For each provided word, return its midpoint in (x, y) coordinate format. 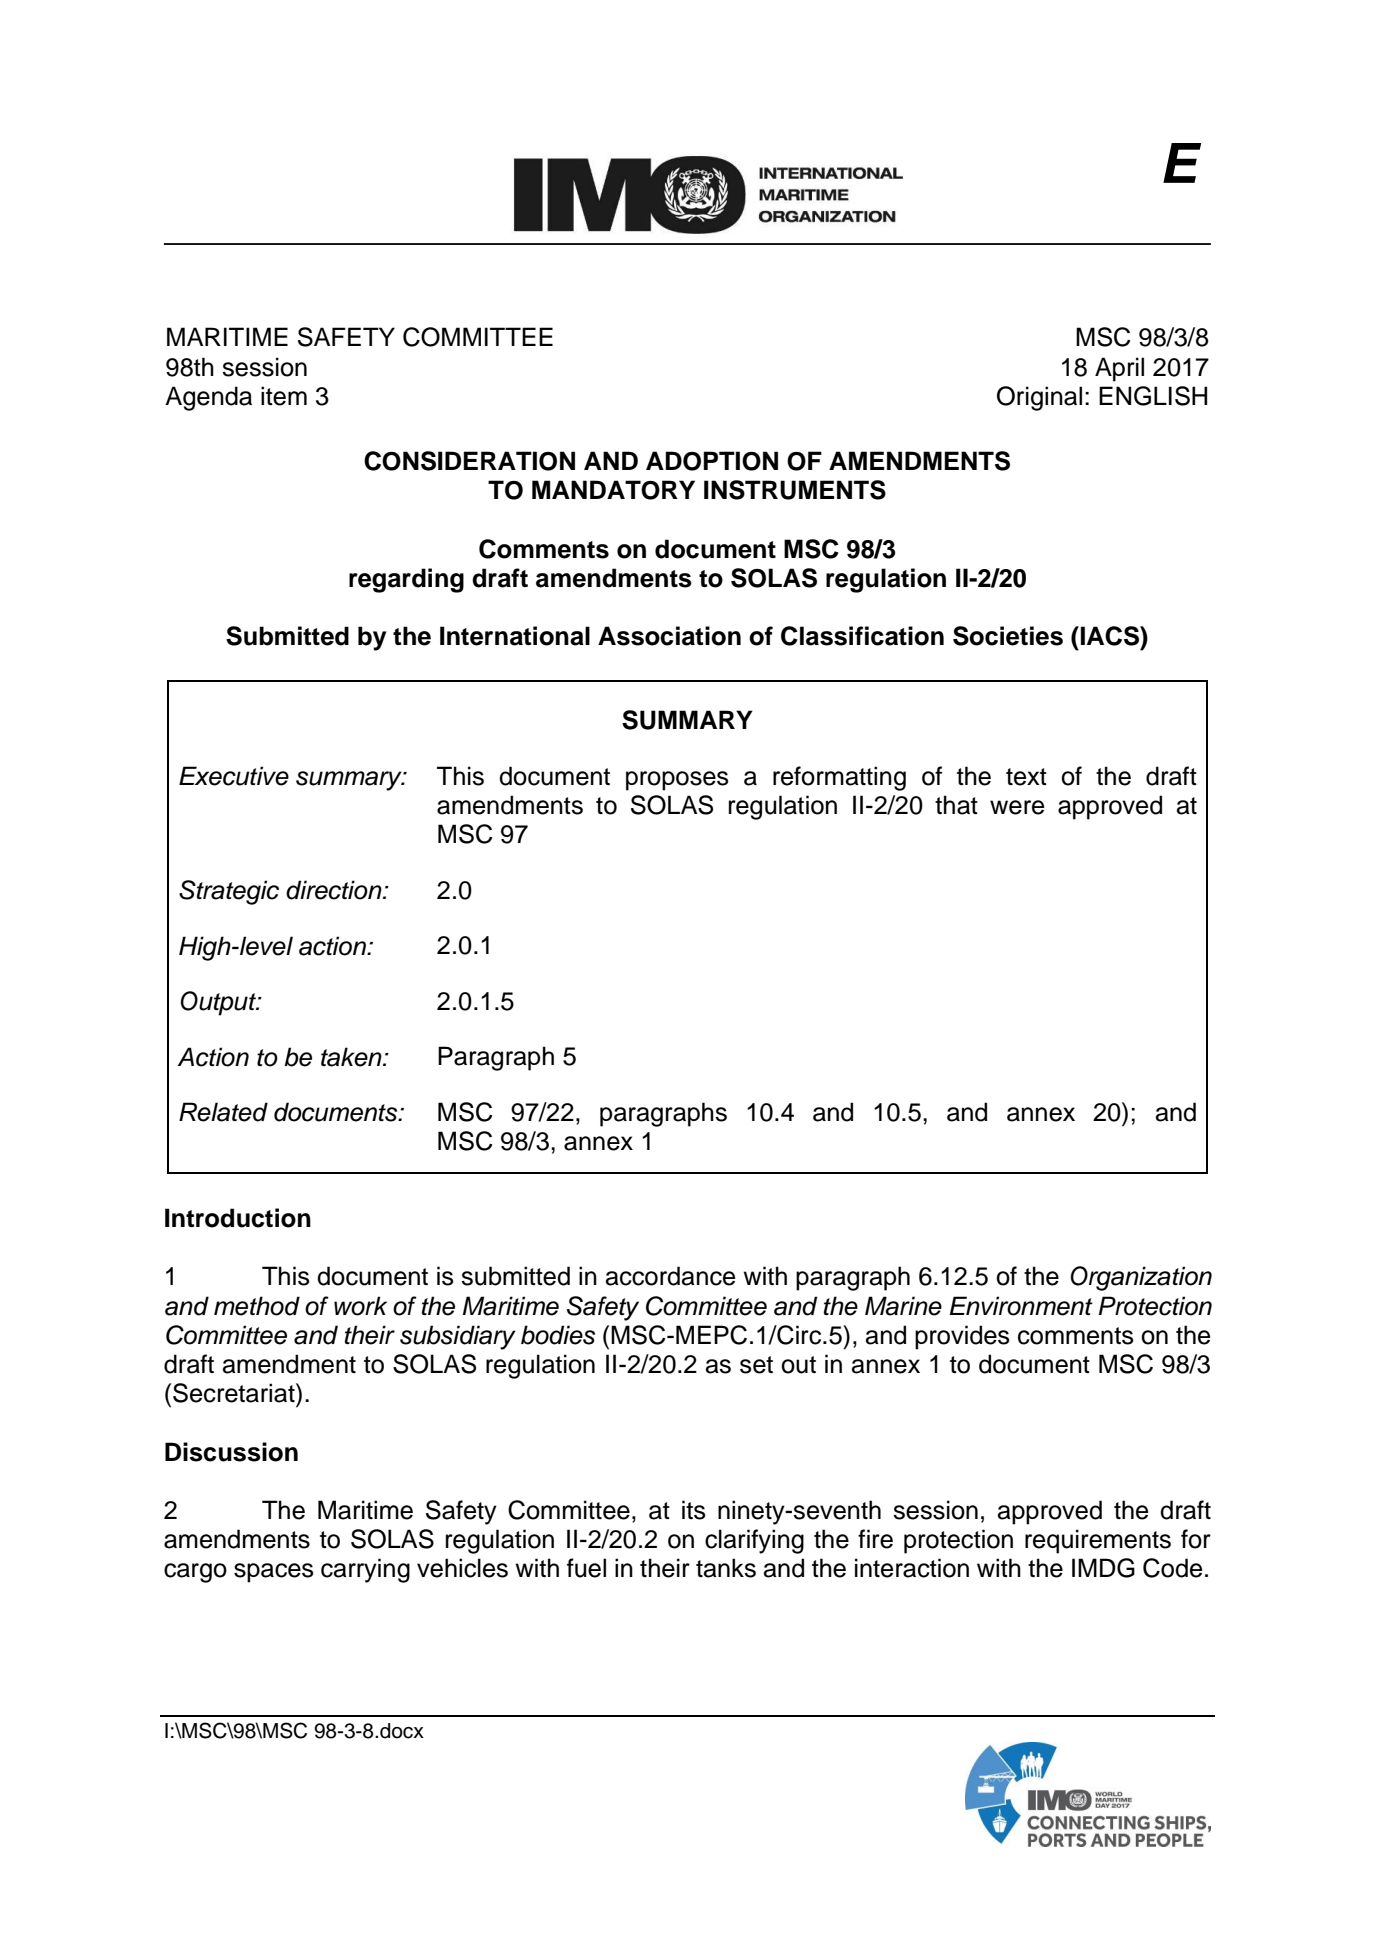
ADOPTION (712, 461)
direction (335, 890)
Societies (1008, 636)
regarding (406, 580)
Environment (1021, 1306)
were (1017, 807)
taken (352, 1057)
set (756, 1365)
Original (1039, 398)
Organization (1141, 1278)
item (284, 396)
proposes (677, 781)
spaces (274, 1573)
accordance (671, 1276)
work (360, 1306)
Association (669, 636)
